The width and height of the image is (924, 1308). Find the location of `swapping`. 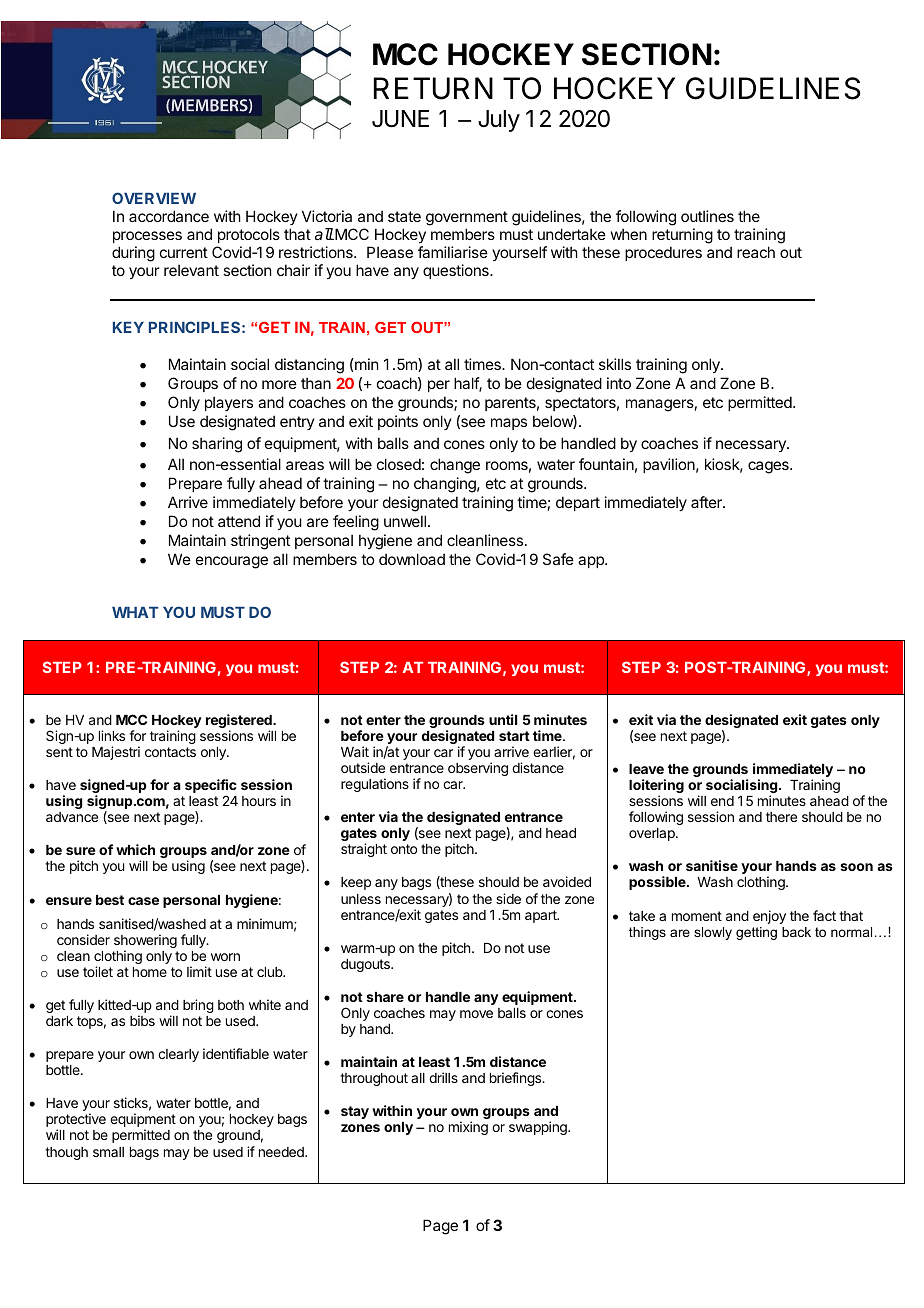

swapping is located at coordinates (539, 1128).
